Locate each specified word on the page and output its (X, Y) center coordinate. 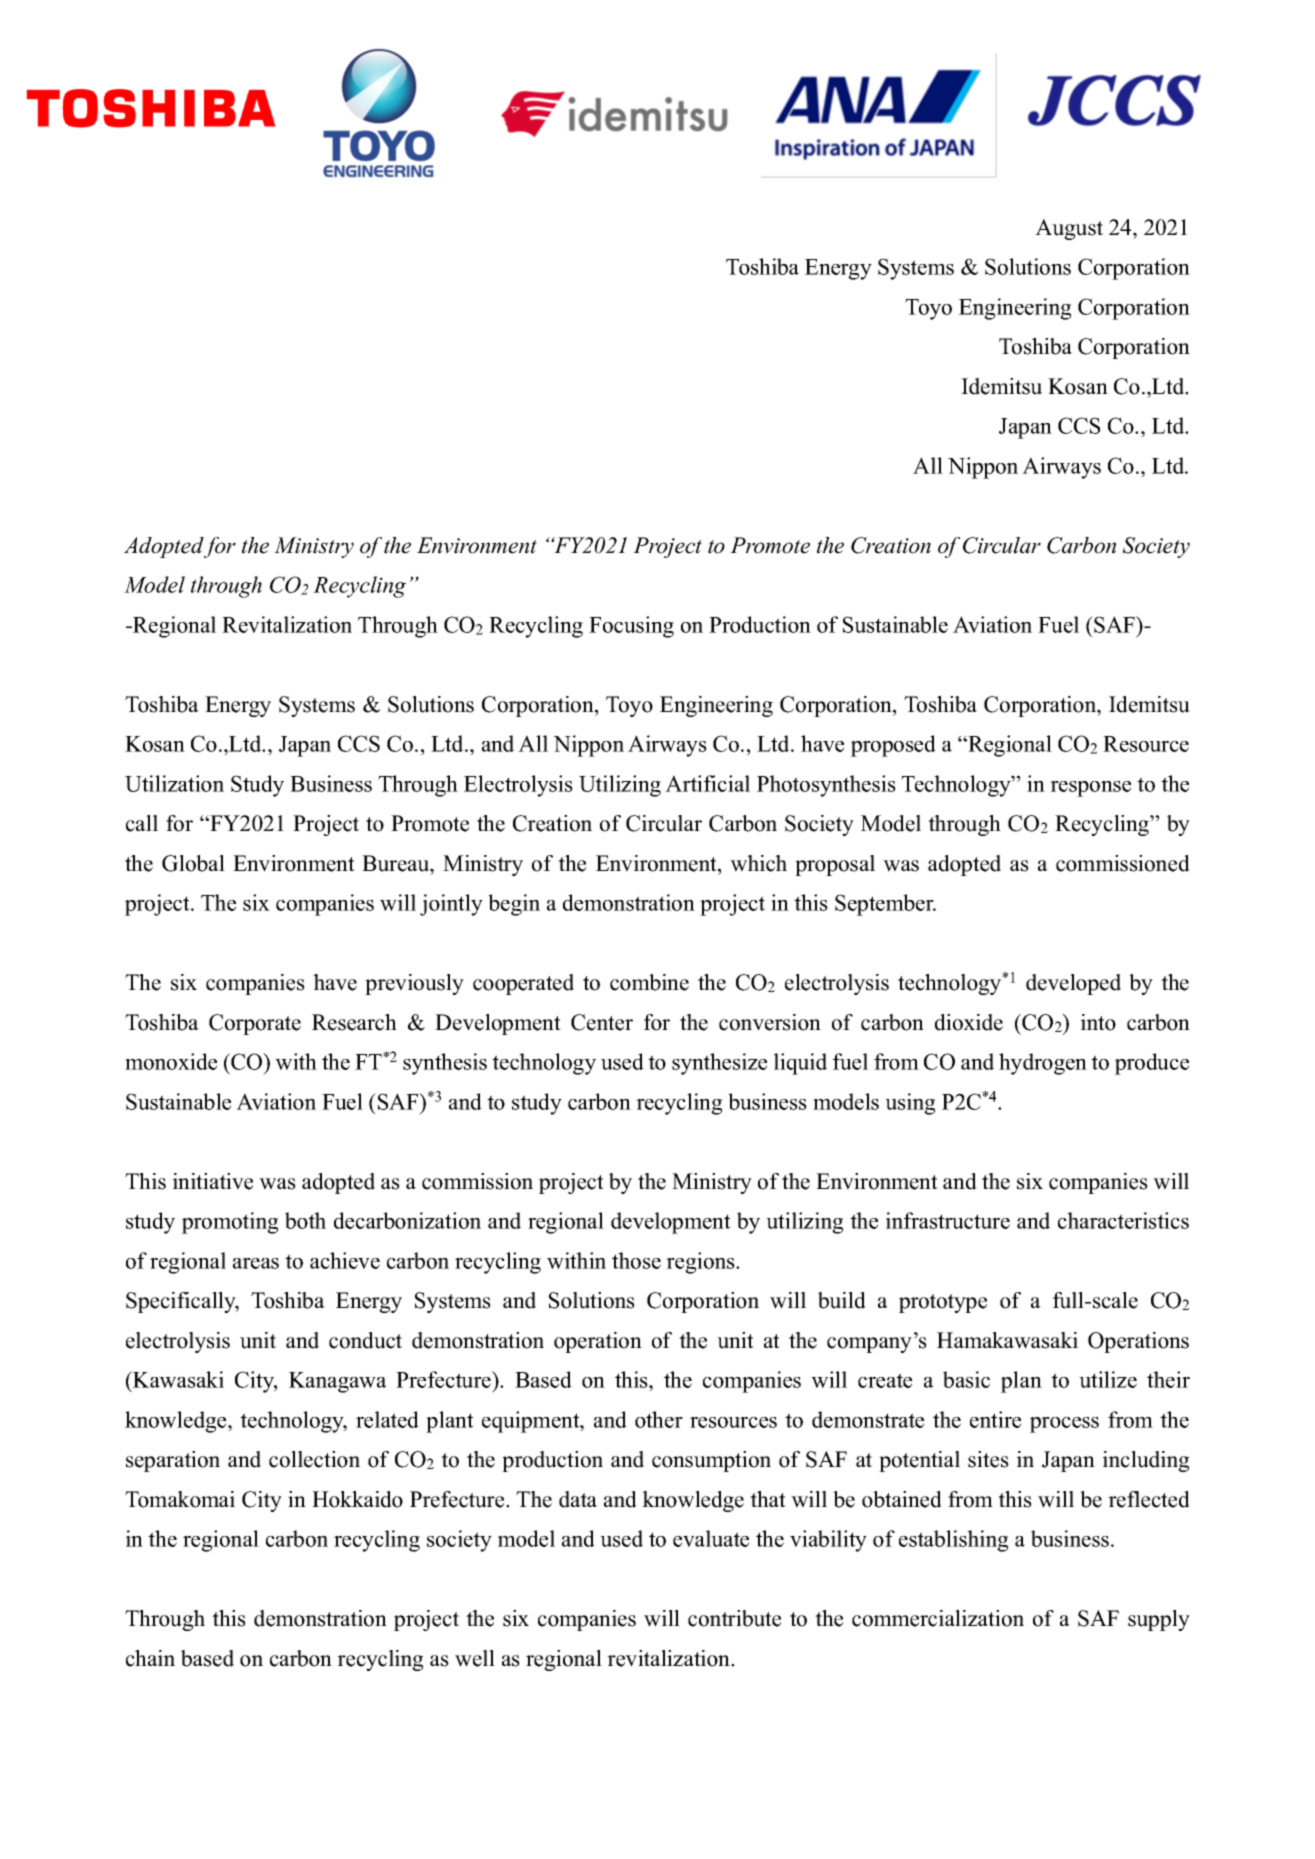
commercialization (938, 1618)
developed (1073, 984)
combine (649, 982)
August (1069, 229)
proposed (893, 746)
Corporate (255, 1024)
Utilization (174, 783)
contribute (734, 1618)
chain (150, 1658)
